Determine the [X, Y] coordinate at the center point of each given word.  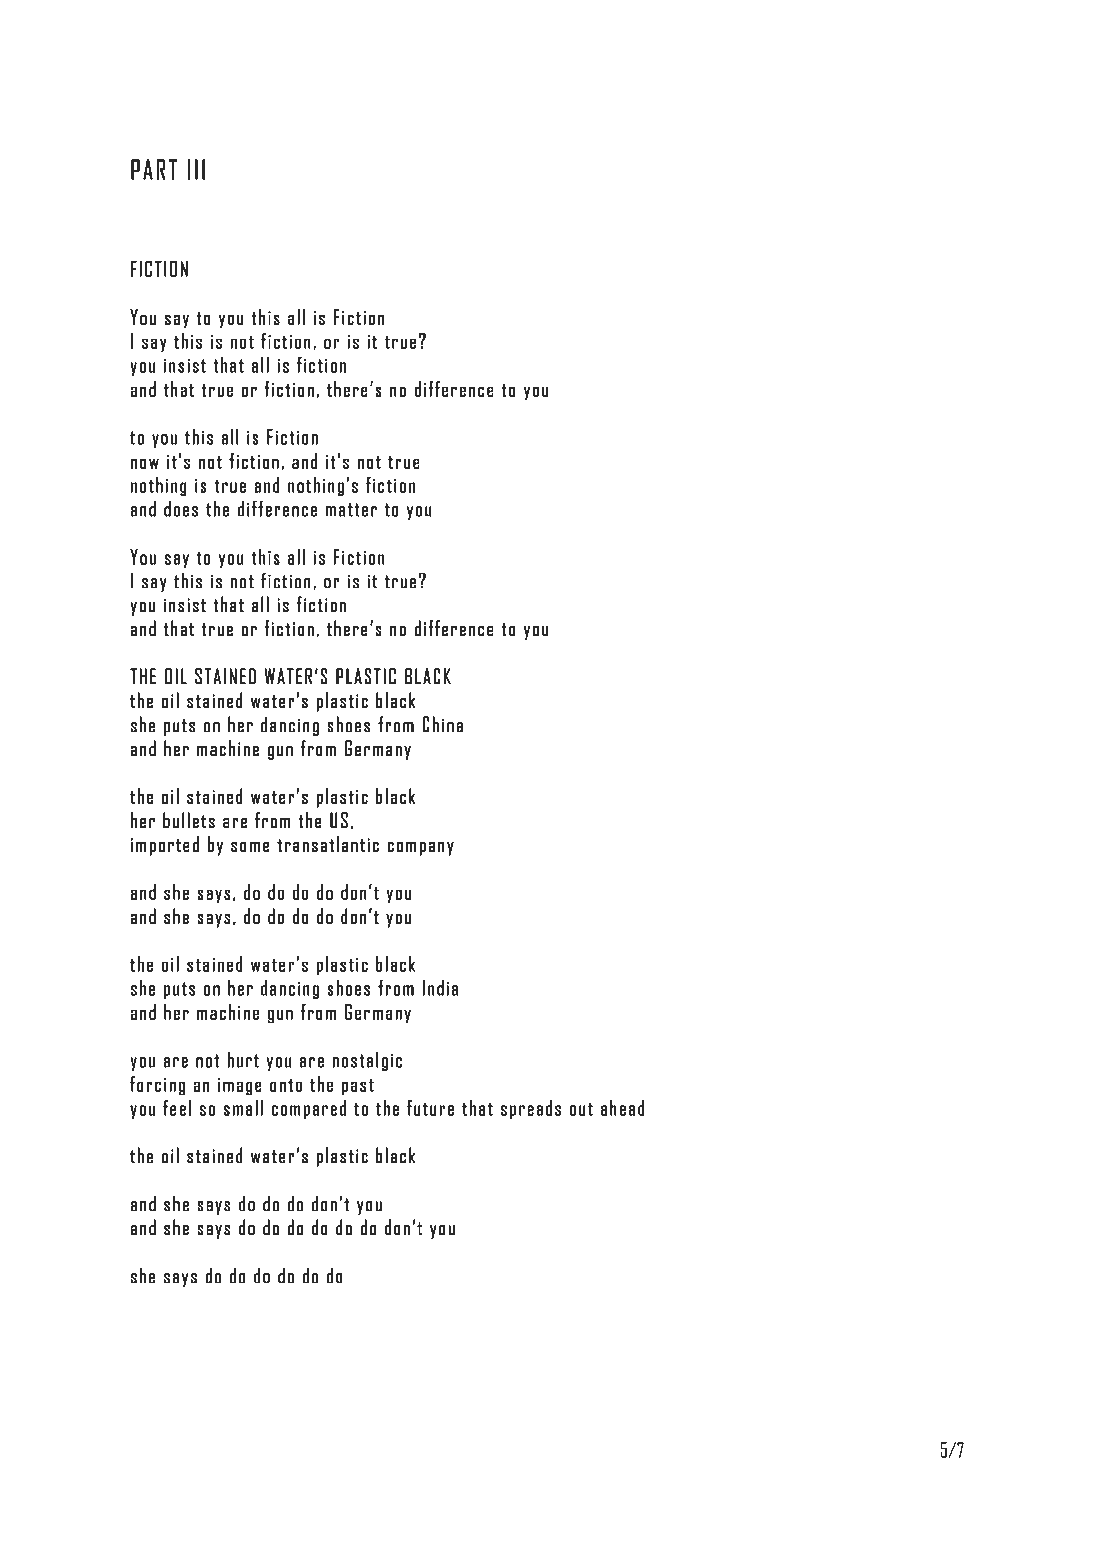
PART [154, 169]
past [358, 1087]
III [196, 169]
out [581, 1109]
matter [351, 510]
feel [177, 1108]
